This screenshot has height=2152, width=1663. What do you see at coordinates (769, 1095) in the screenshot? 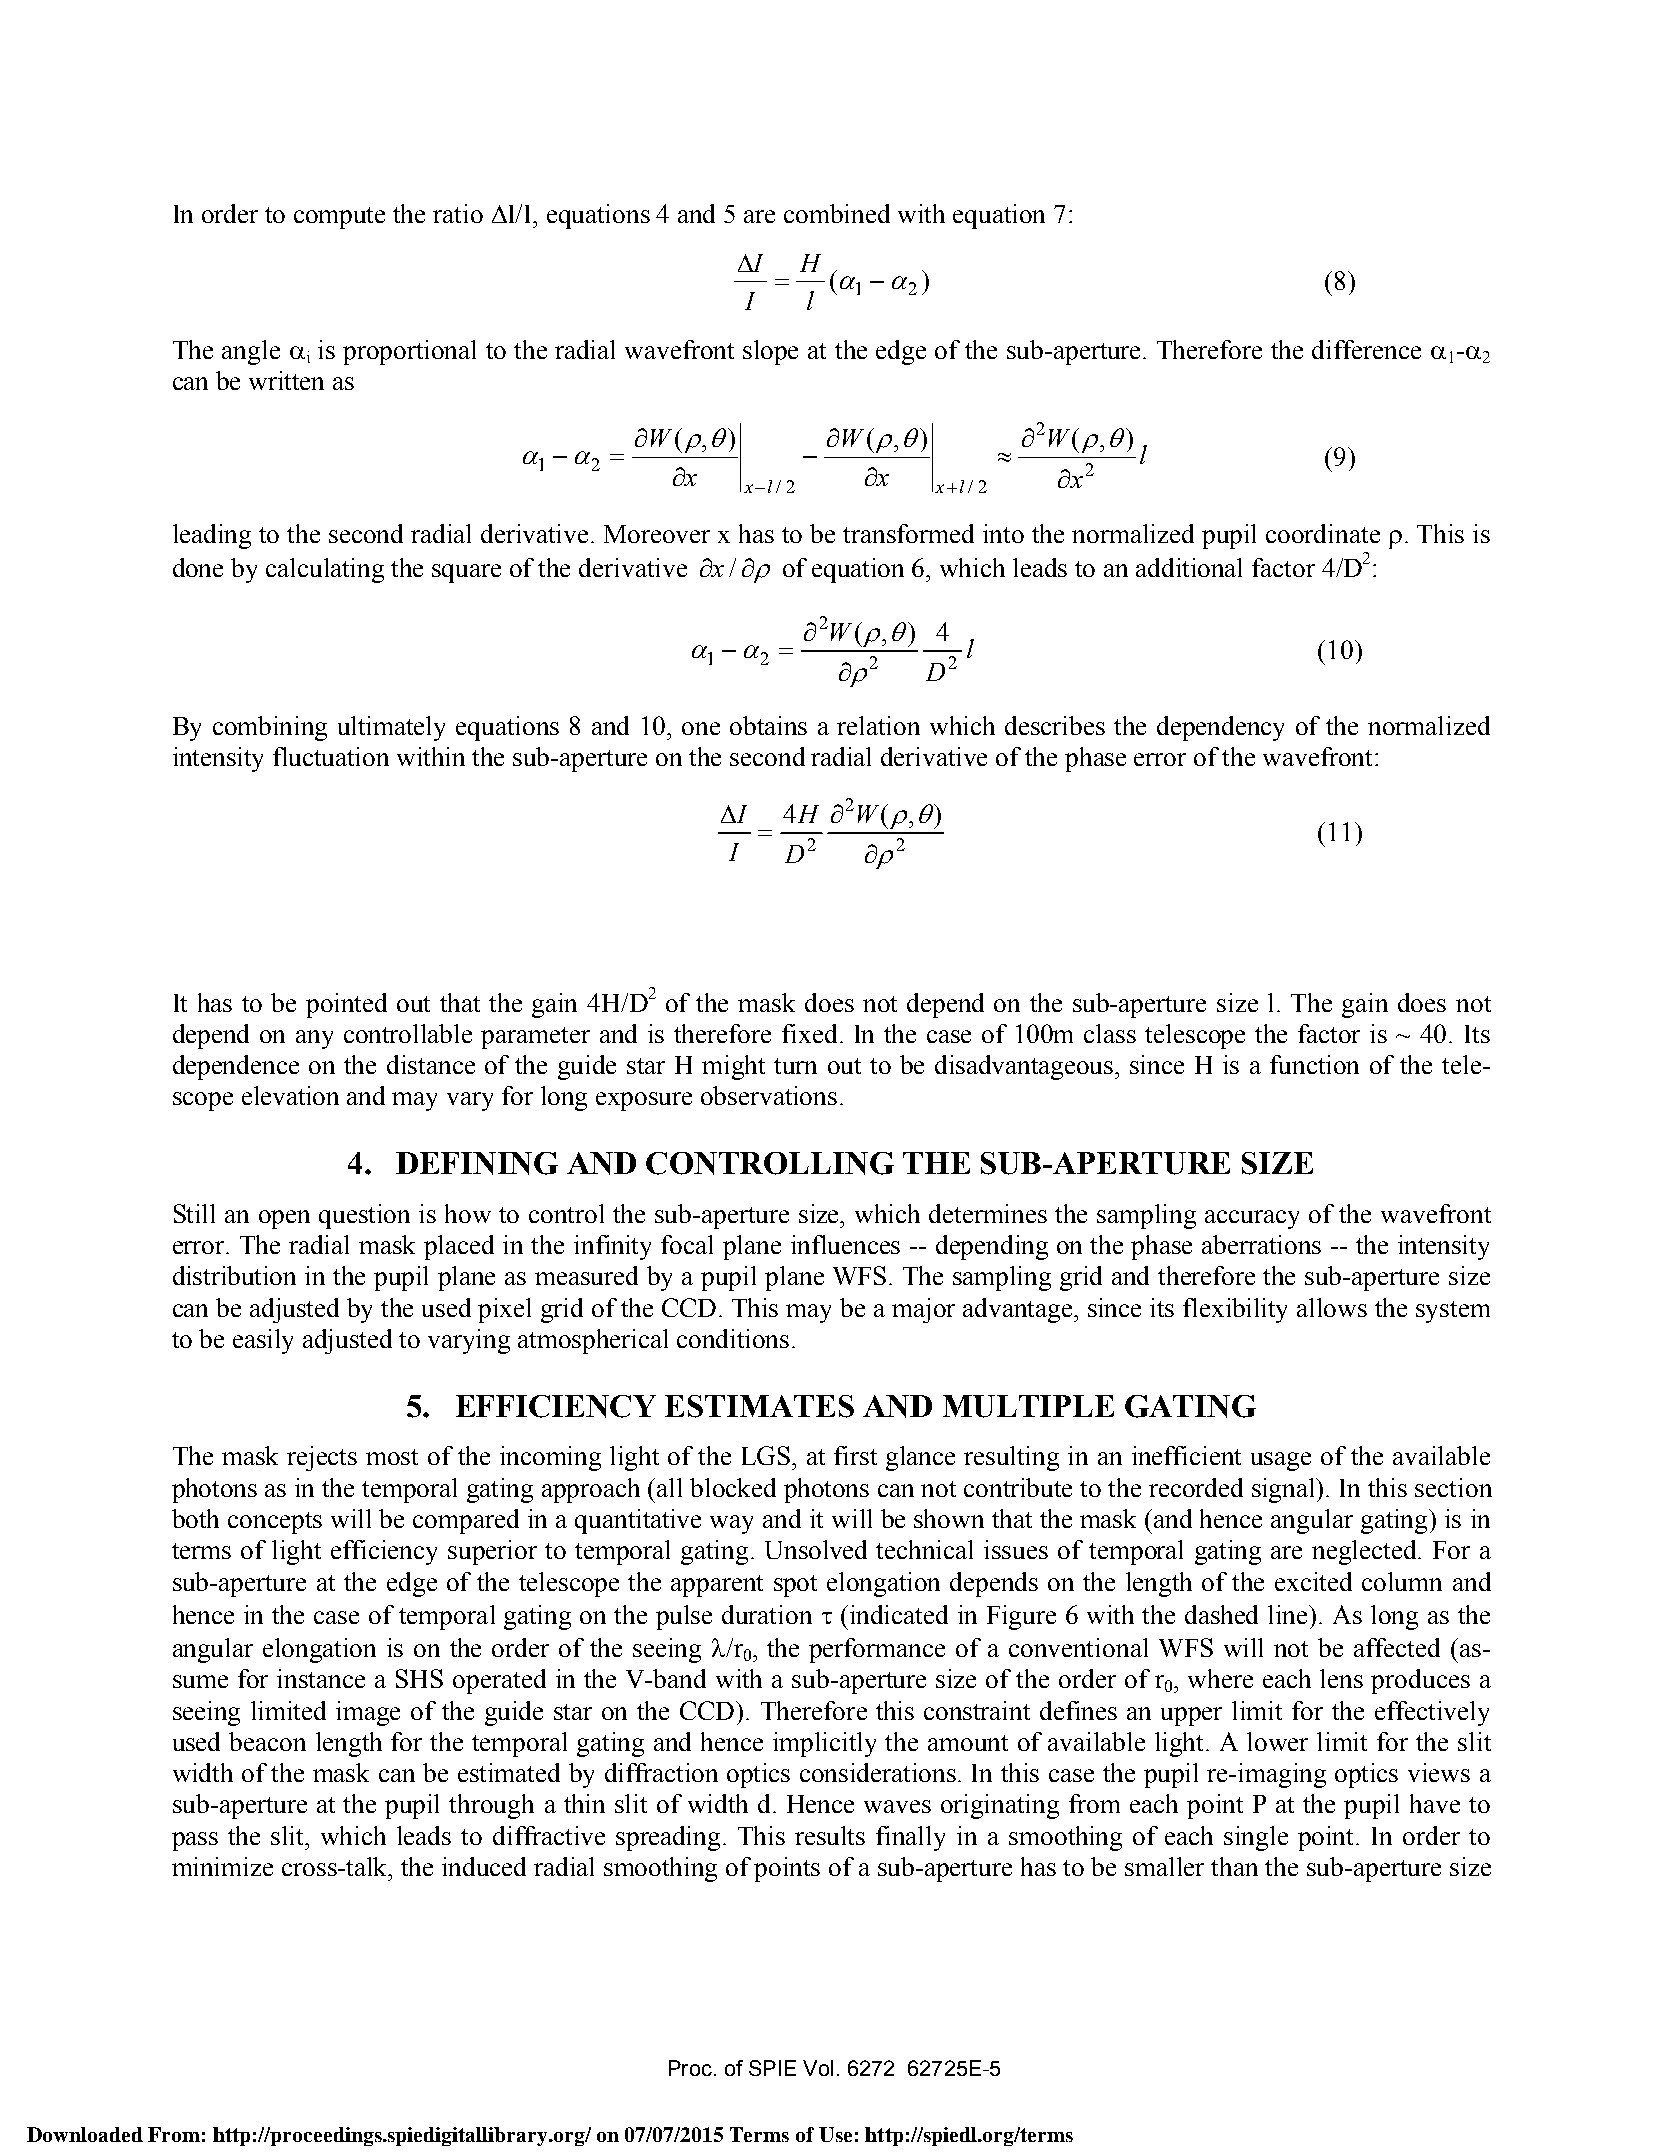
I see `observations` at bounding box center [769, 1095].
